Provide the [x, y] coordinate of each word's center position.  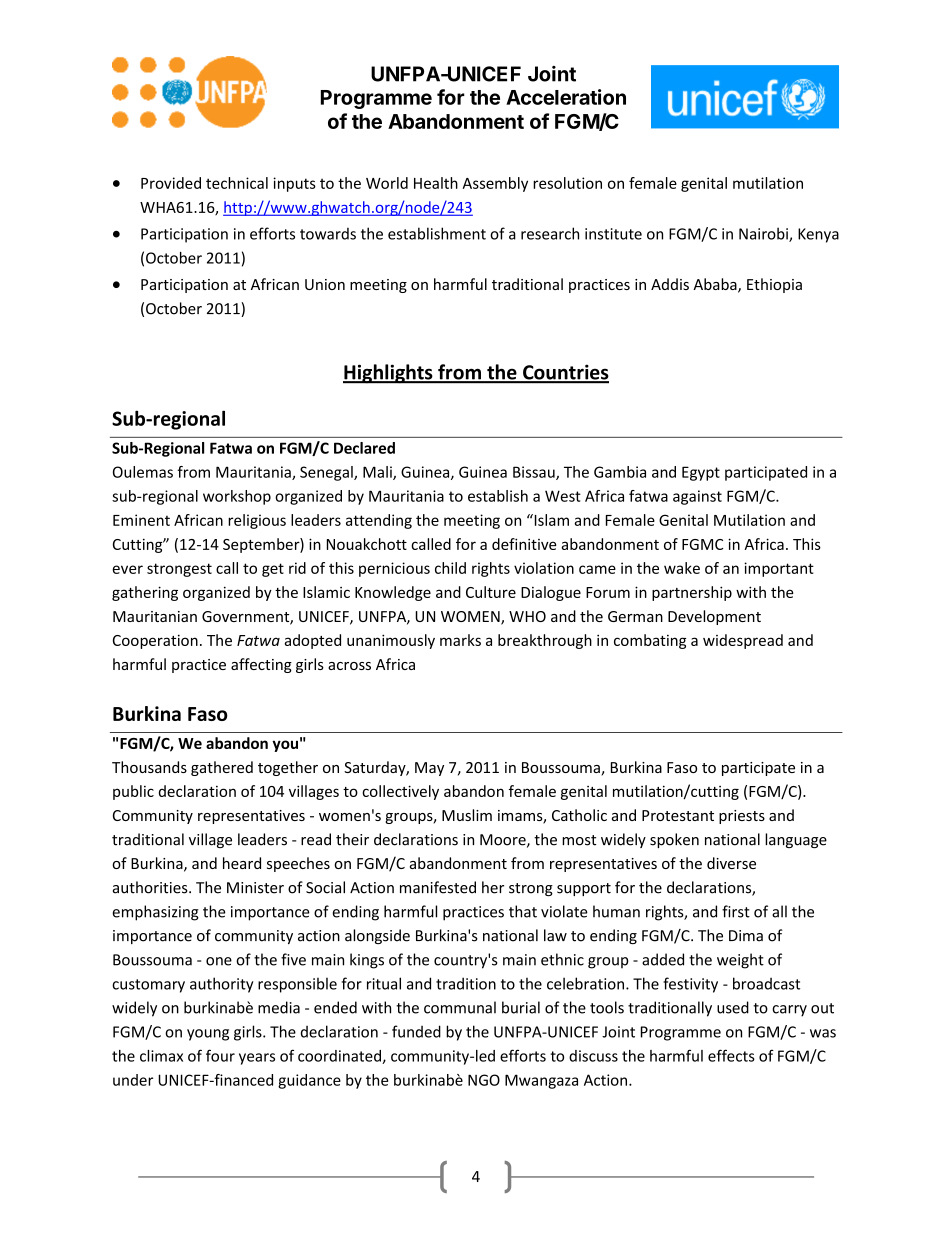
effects [731, 1055]
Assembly [495, 184]
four [220, 1055]
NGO [484, 1080]
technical [237, 183]
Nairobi [764, 234]
